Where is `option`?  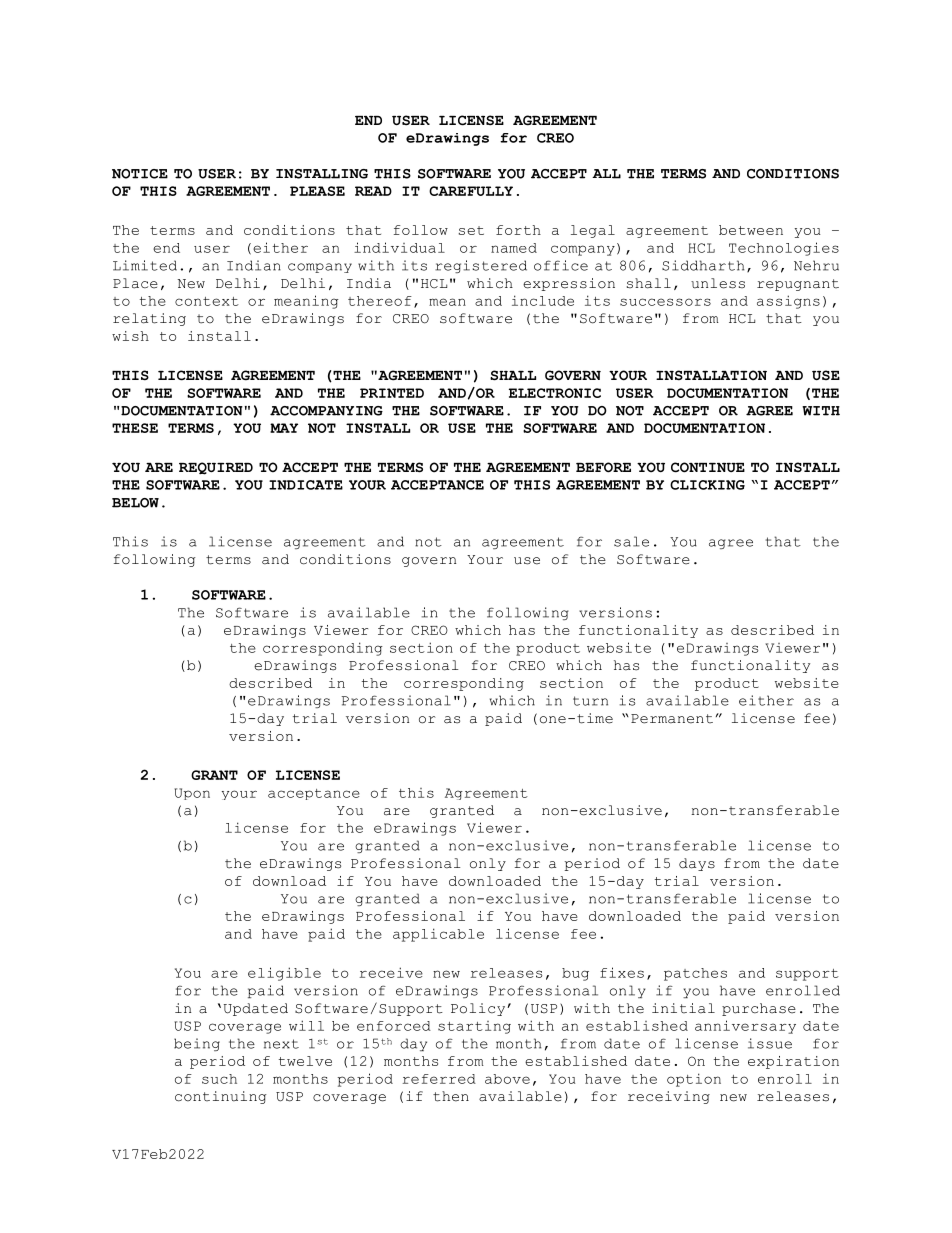 option is located at coordinates (694, 1080).
